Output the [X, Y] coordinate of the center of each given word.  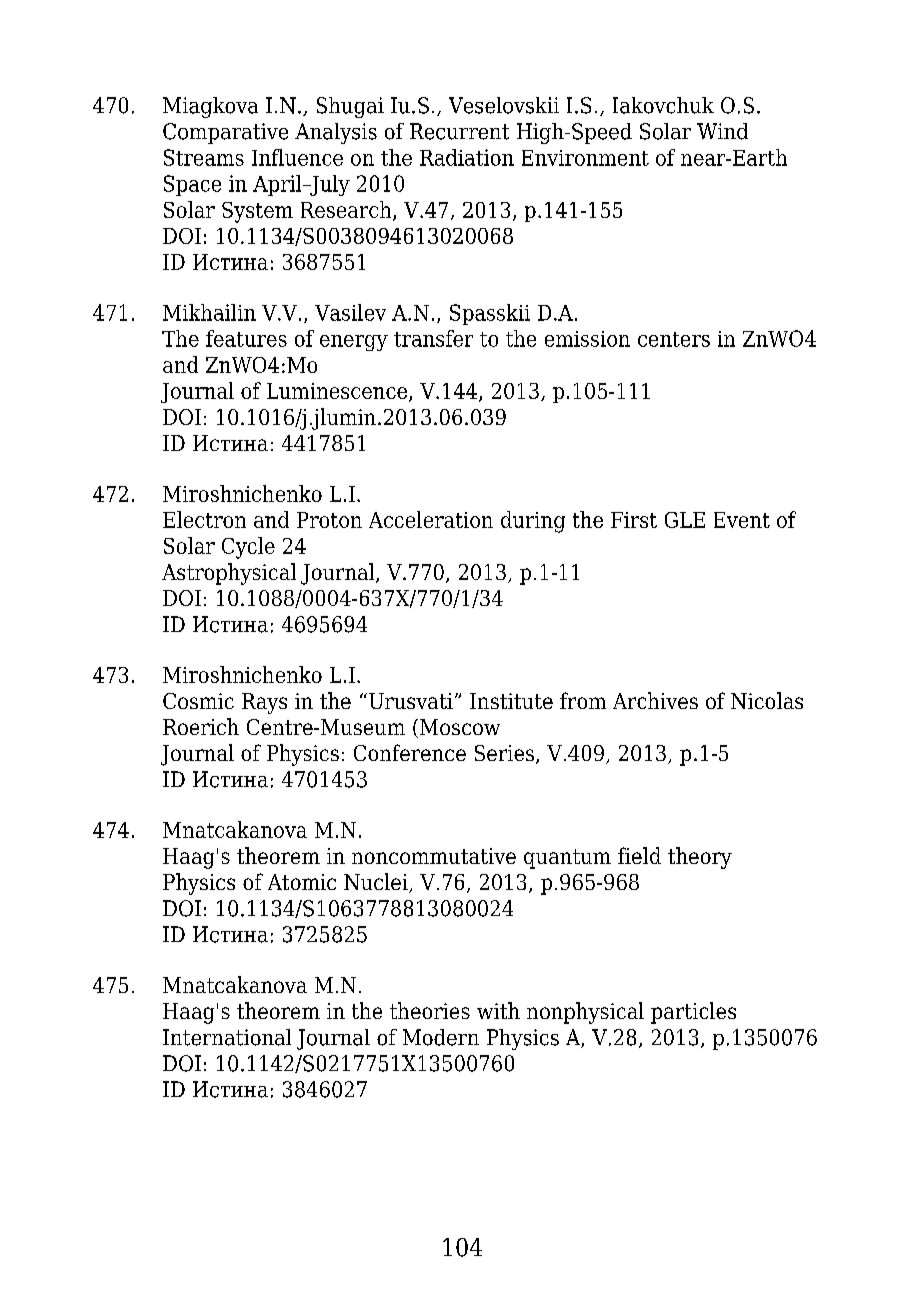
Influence [297, 157]
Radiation [467, 157]
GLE [685, 520]
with [498, 1010]
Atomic [302, 882]
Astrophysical [229, 574]
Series [506, 754]
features [246, 338]
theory [700, 858]
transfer [433, 338]
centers [674, 339]
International [227, 1037]
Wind [722, 131]
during [533, 522]
